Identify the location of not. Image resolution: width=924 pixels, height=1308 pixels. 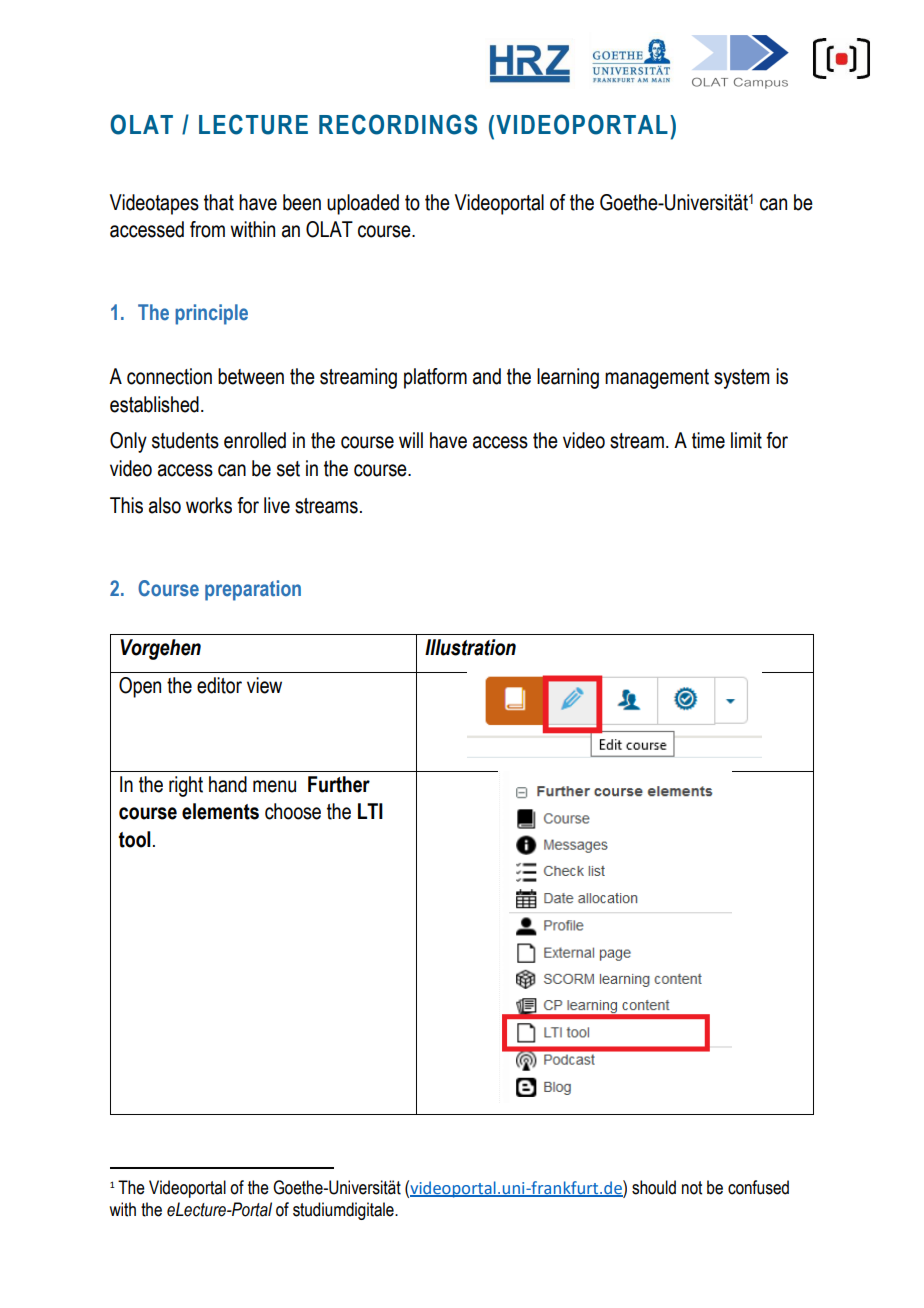
(692, 1188).
